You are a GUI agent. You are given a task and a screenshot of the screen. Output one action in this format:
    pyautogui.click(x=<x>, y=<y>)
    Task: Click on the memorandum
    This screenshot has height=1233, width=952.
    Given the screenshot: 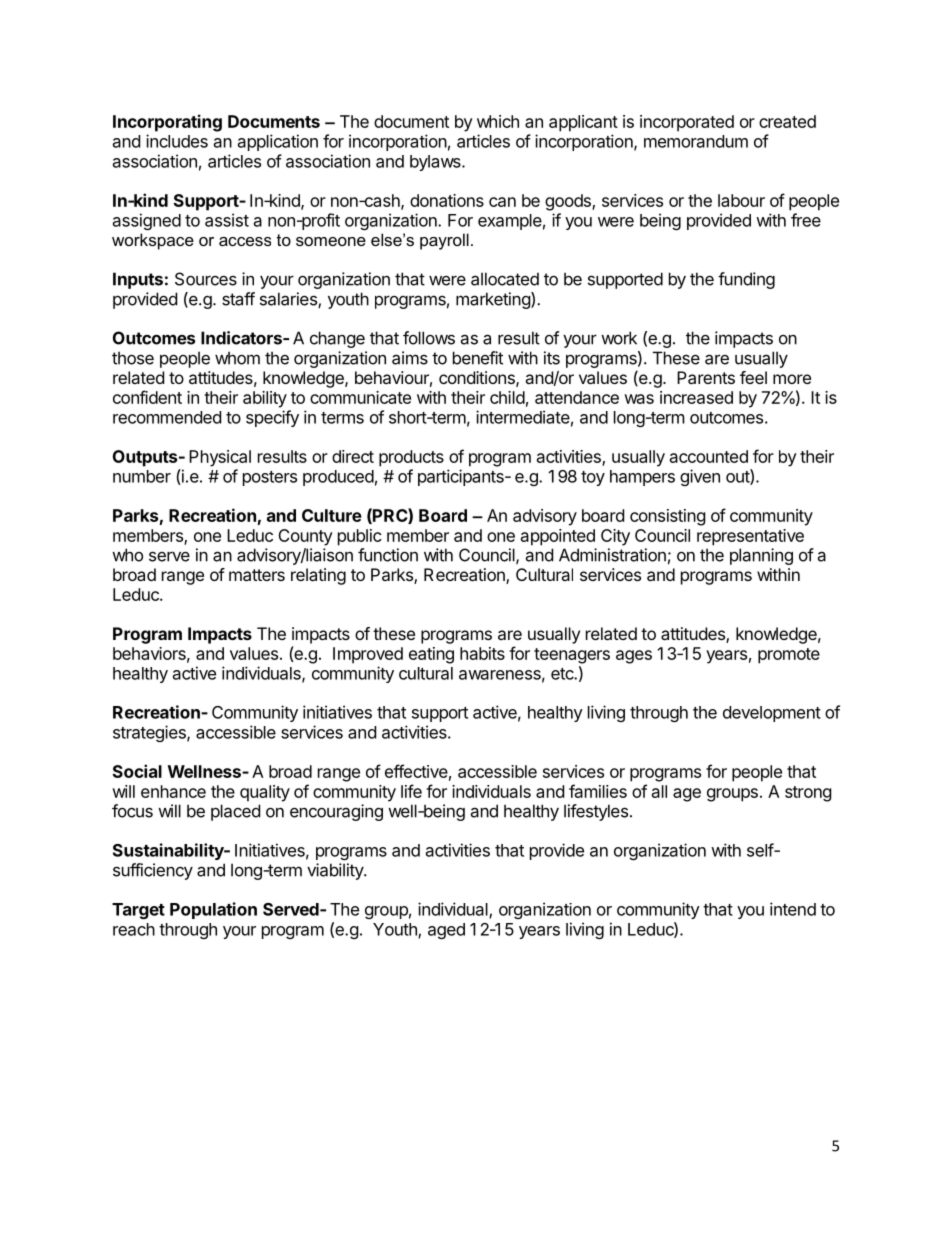 What is the action you would take?
    pyautogui.click(x=696, y=141)
